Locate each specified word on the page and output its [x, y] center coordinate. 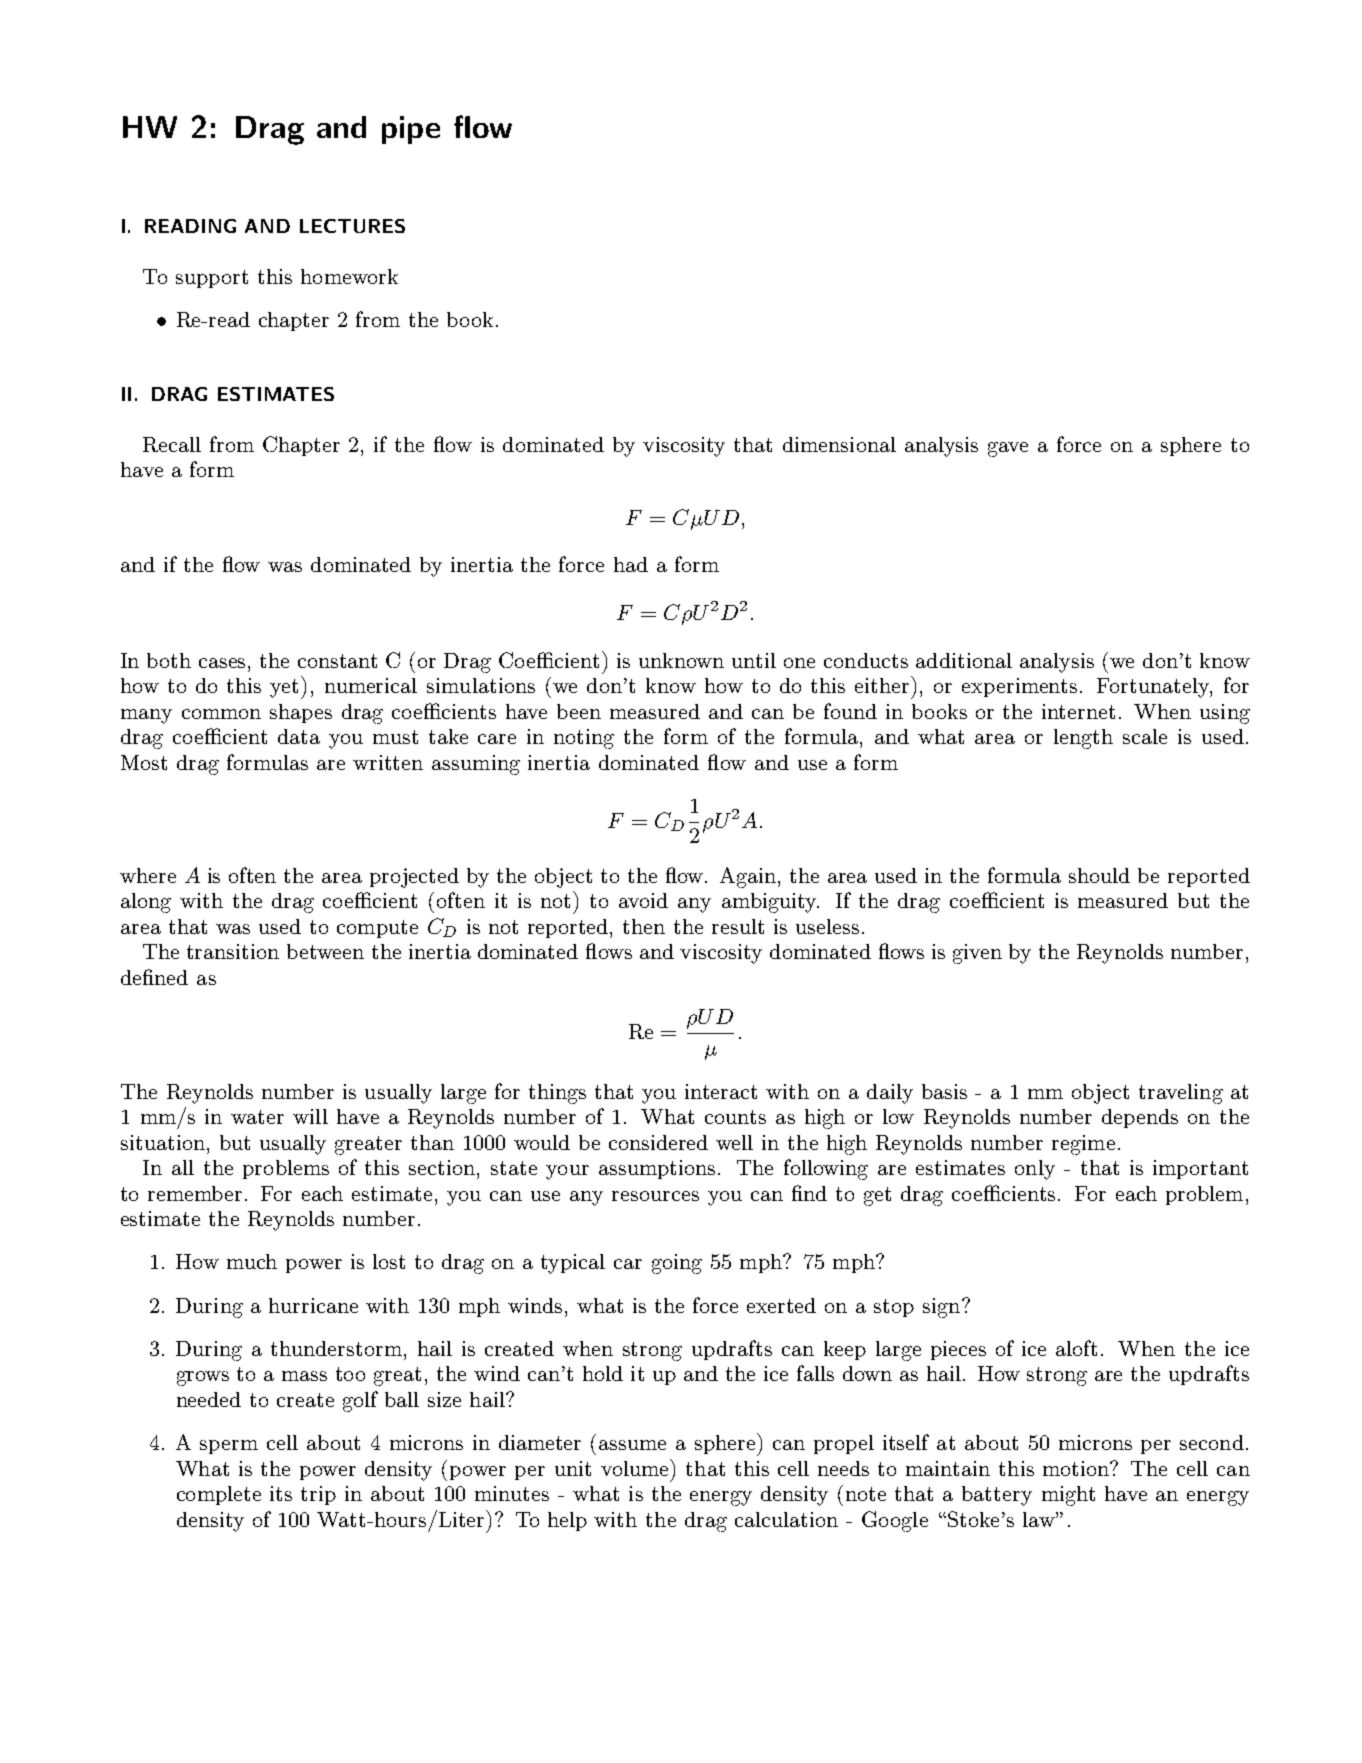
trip [318, 1495]
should [1099, 875]
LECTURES [352, 226]
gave [1008, 449]
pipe [411, 130]
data [299, 736]
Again [749, 877]
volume [636, 1467]
